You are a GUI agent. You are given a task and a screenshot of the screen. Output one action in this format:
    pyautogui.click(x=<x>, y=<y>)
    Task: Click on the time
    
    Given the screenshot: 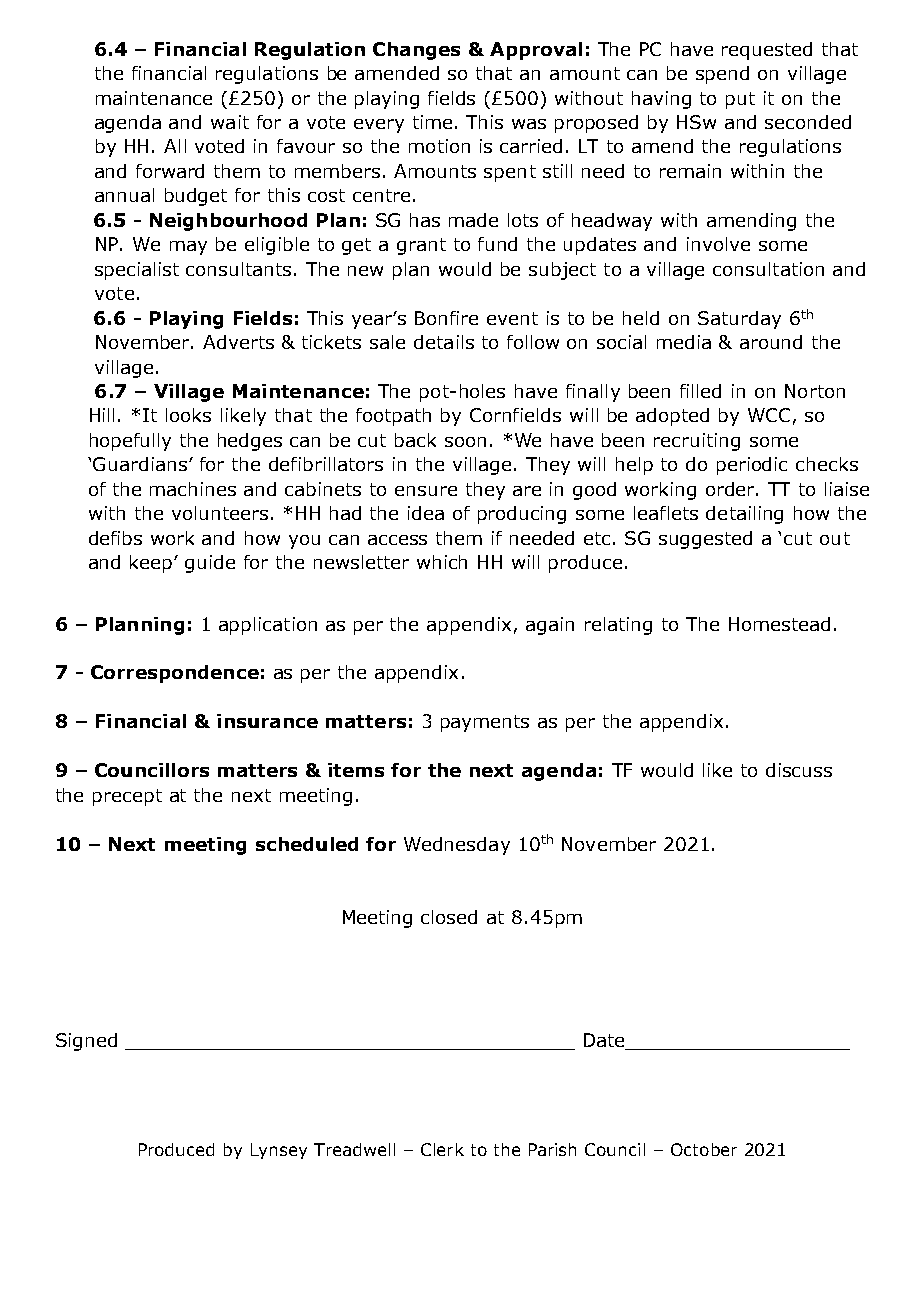 What is the action you would take?
    pyautogui.click(x=432, y=122)
